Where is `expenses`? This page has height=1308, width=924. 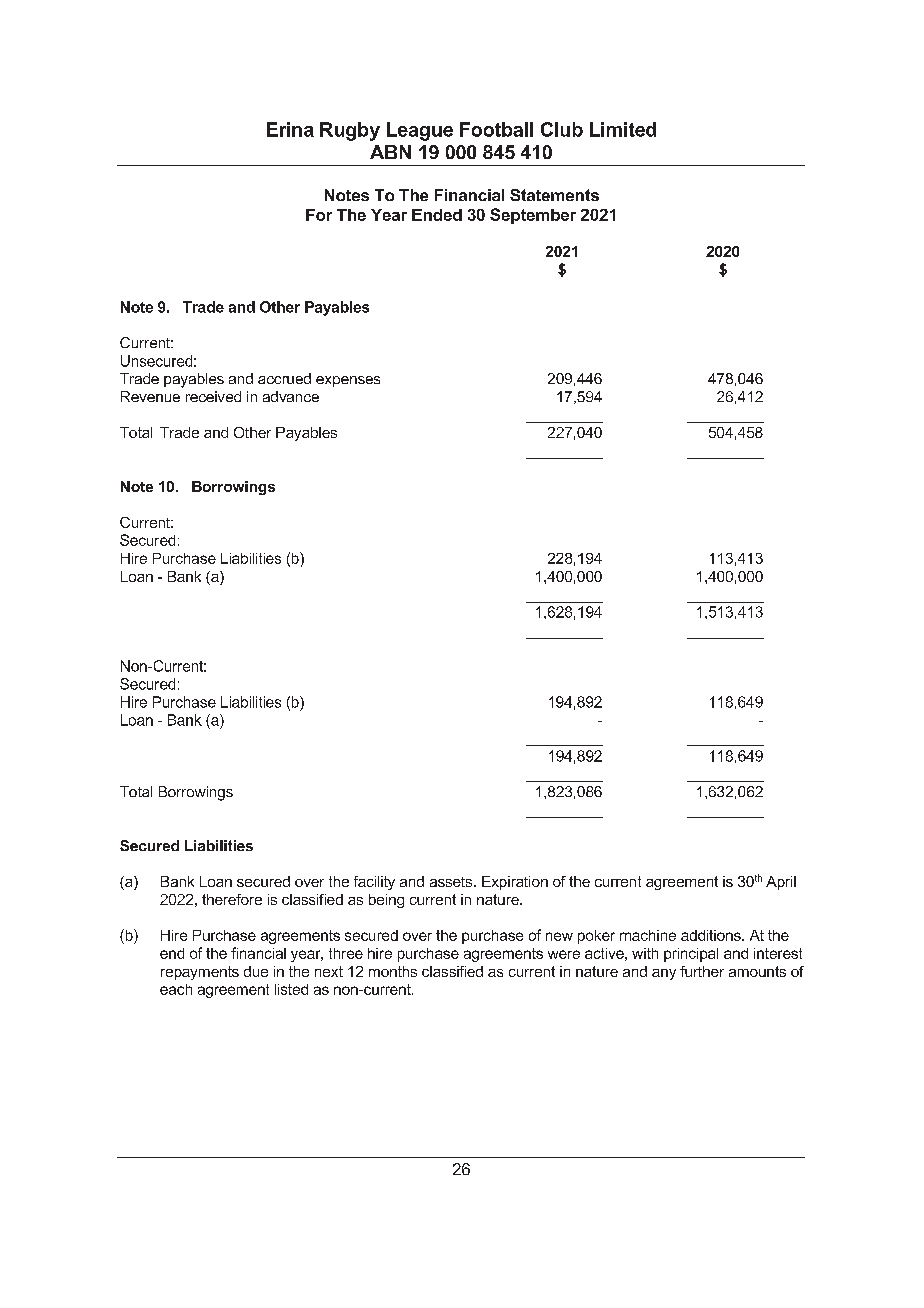
expenses is located at coordinates (348, 381).
